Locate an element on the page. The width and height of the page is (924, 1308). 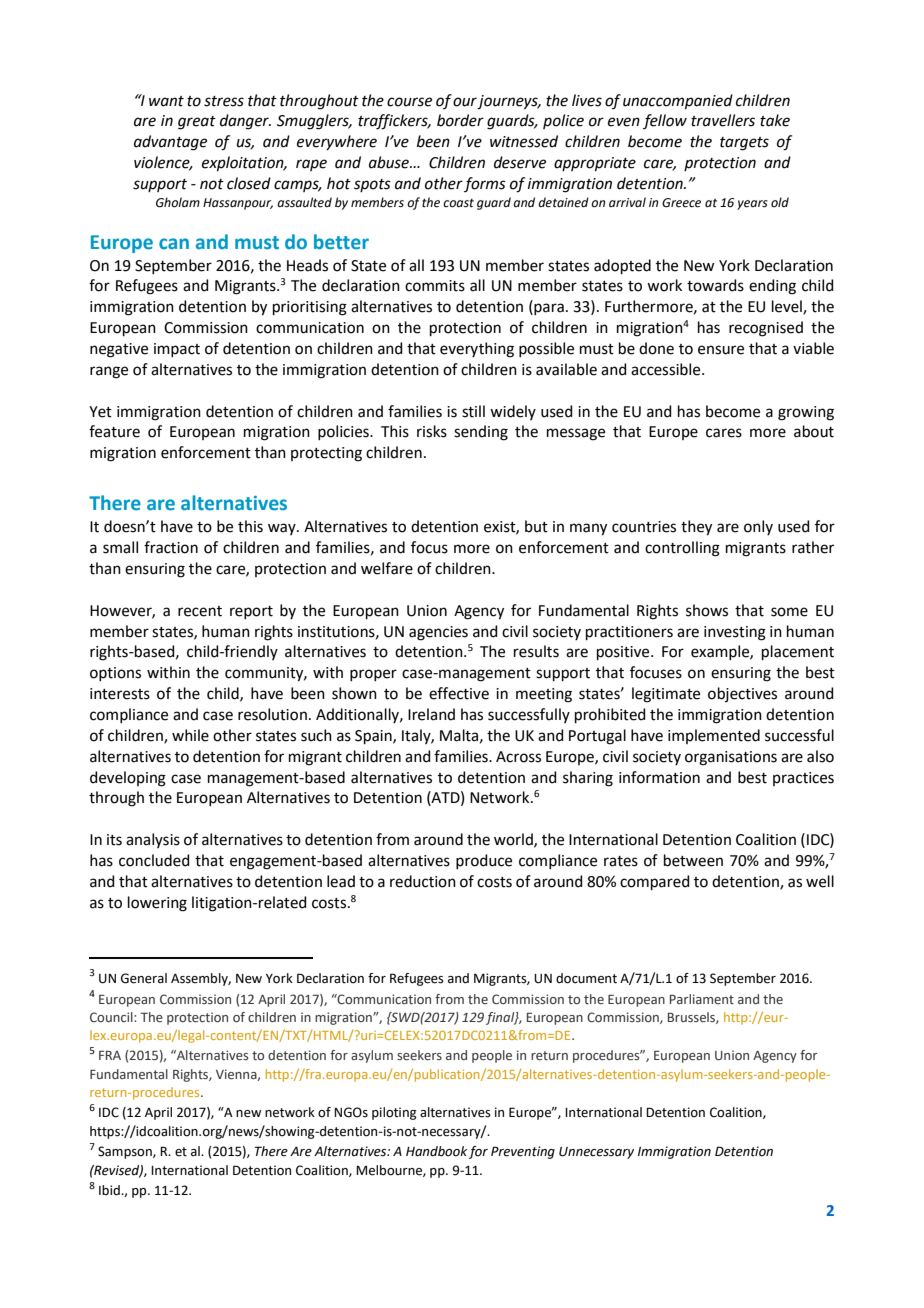
impact is located at coordinates (177, 350).
